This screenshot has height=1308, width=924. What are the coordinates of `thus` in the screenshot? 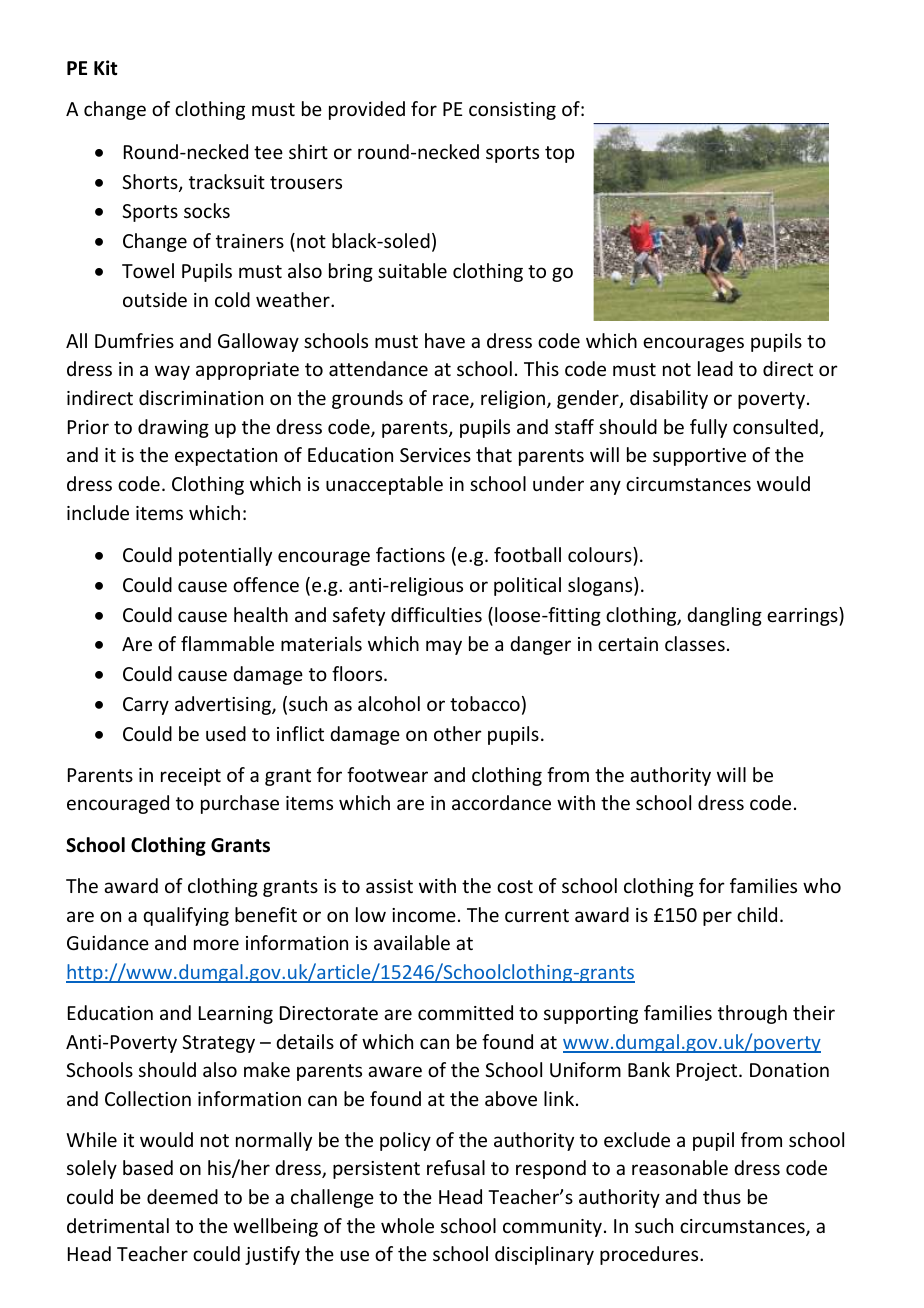 It's located at (722, 1196).
